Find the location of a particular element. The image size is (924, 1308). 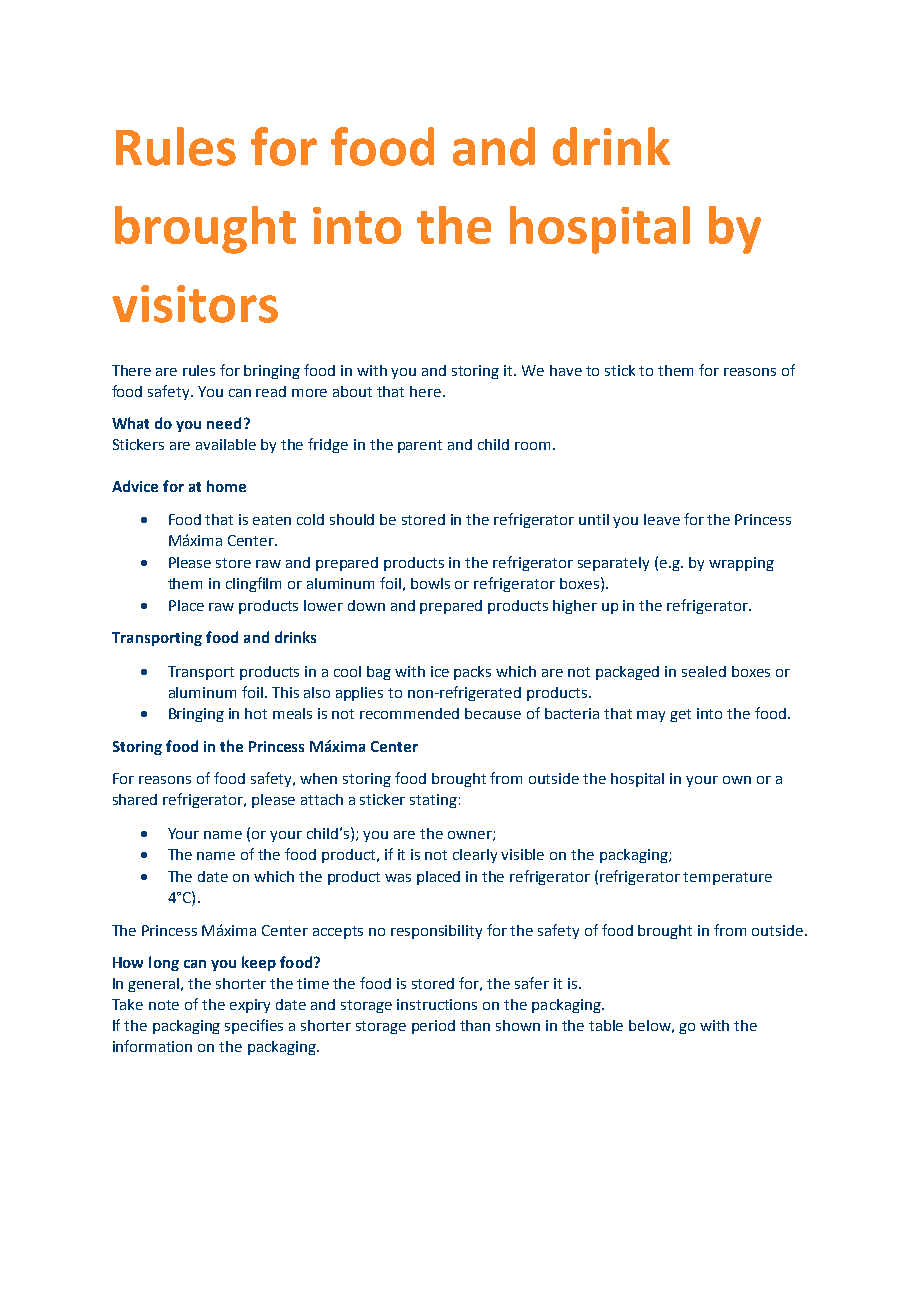

table is located at coordinates (606, 1025).
